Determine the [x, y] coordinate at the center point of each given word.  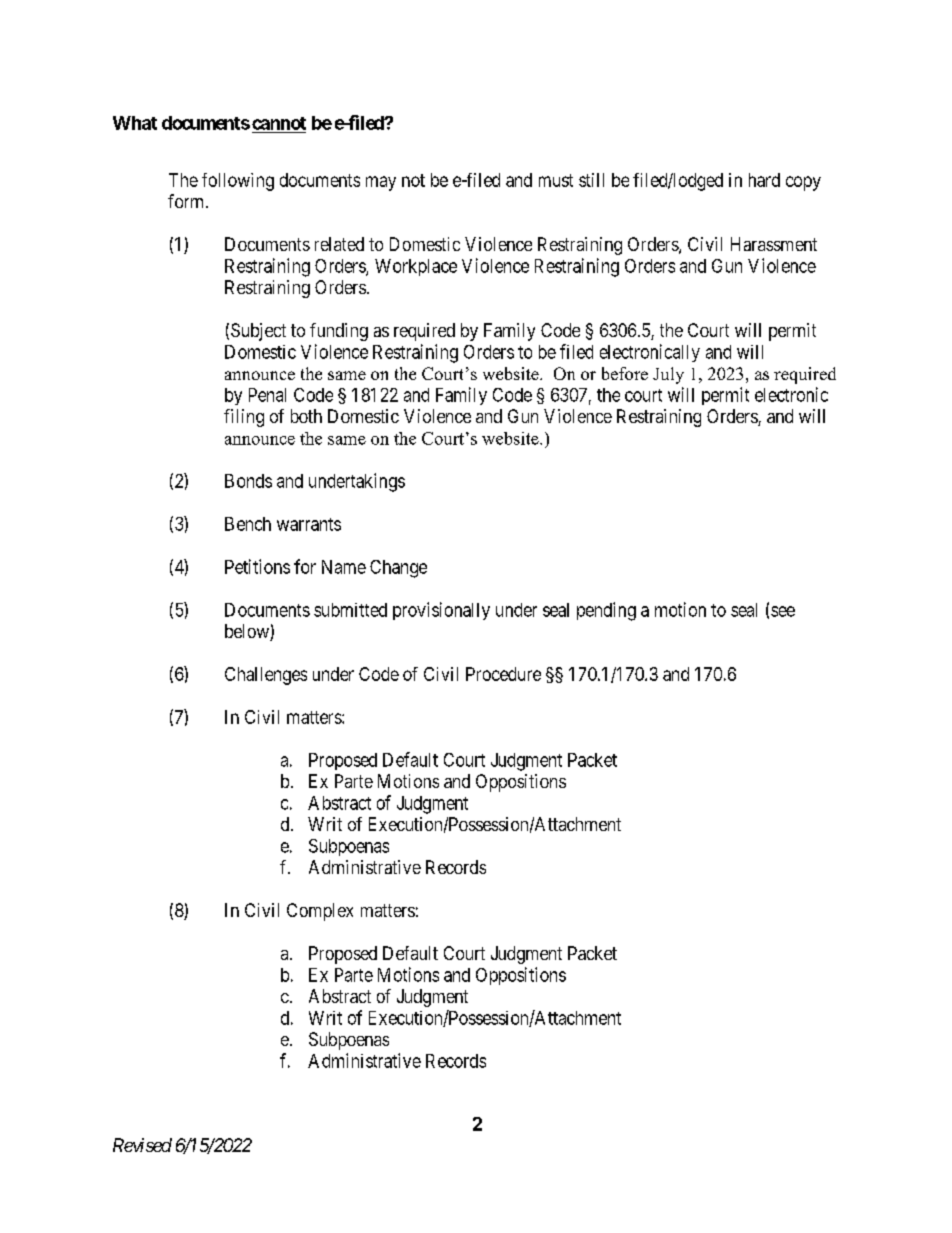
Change [398, 569]
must [556, 180]
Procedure [503, 674]
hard [764, 180]
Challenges [266, 676]
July [668, 375]
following [238, 182]
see [783, 611]
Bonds [248, 481]
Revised [142, 1145]
